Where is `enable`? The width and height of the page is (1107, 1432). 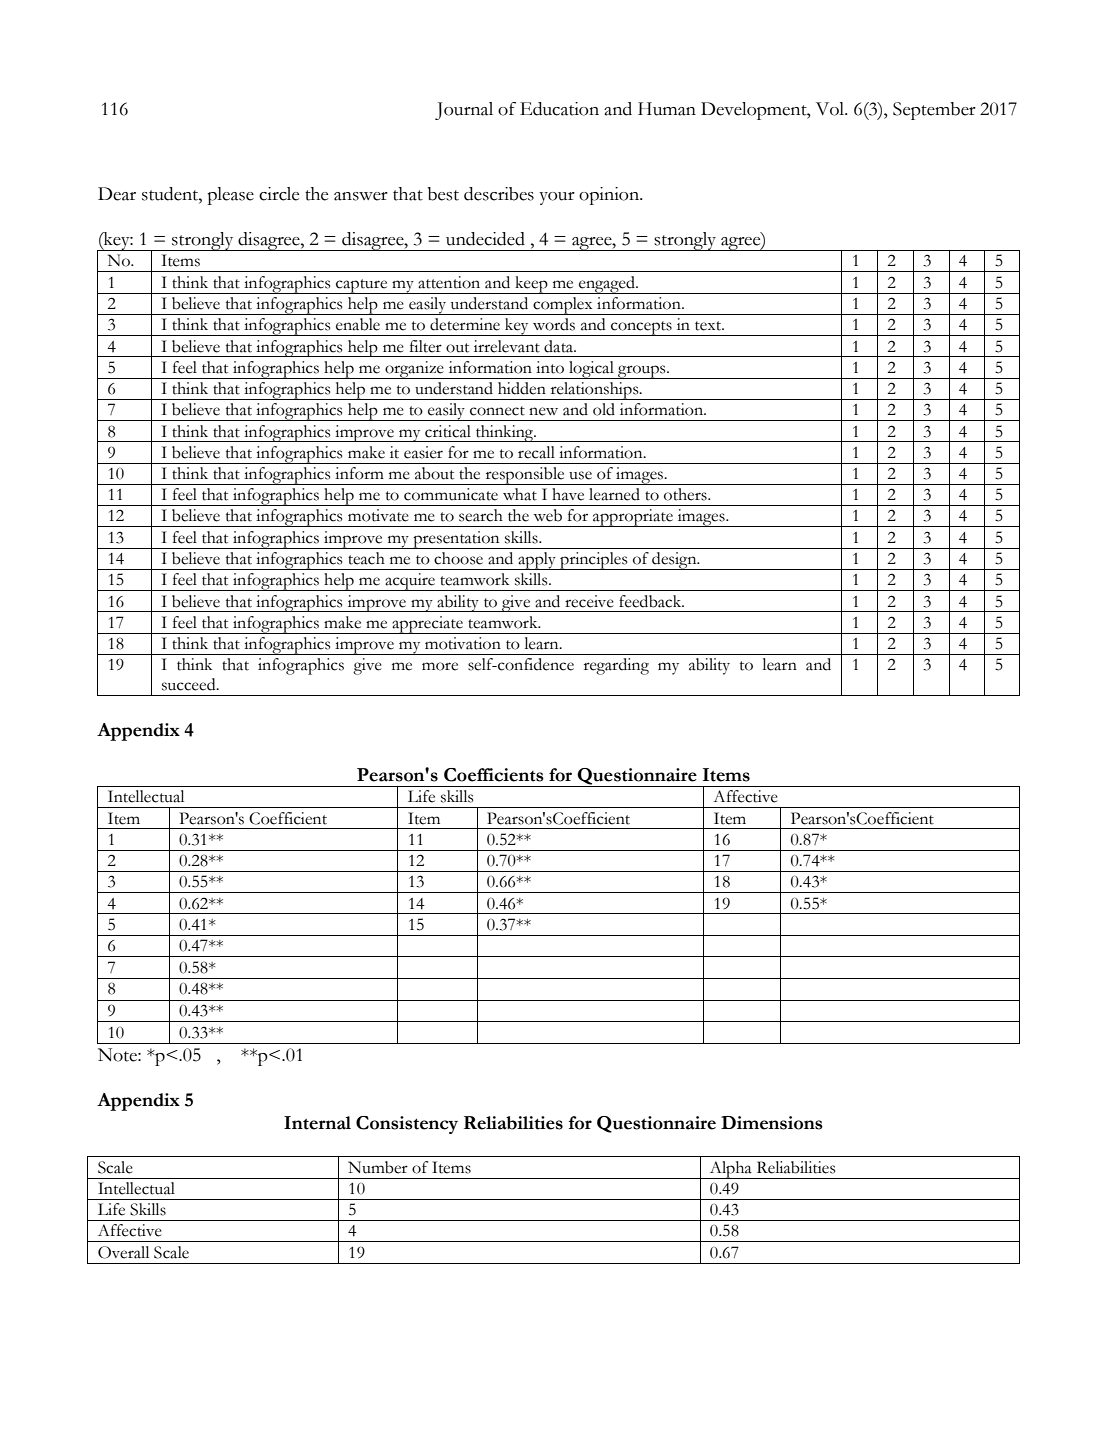 enable is located at coordinates (358, 324).
